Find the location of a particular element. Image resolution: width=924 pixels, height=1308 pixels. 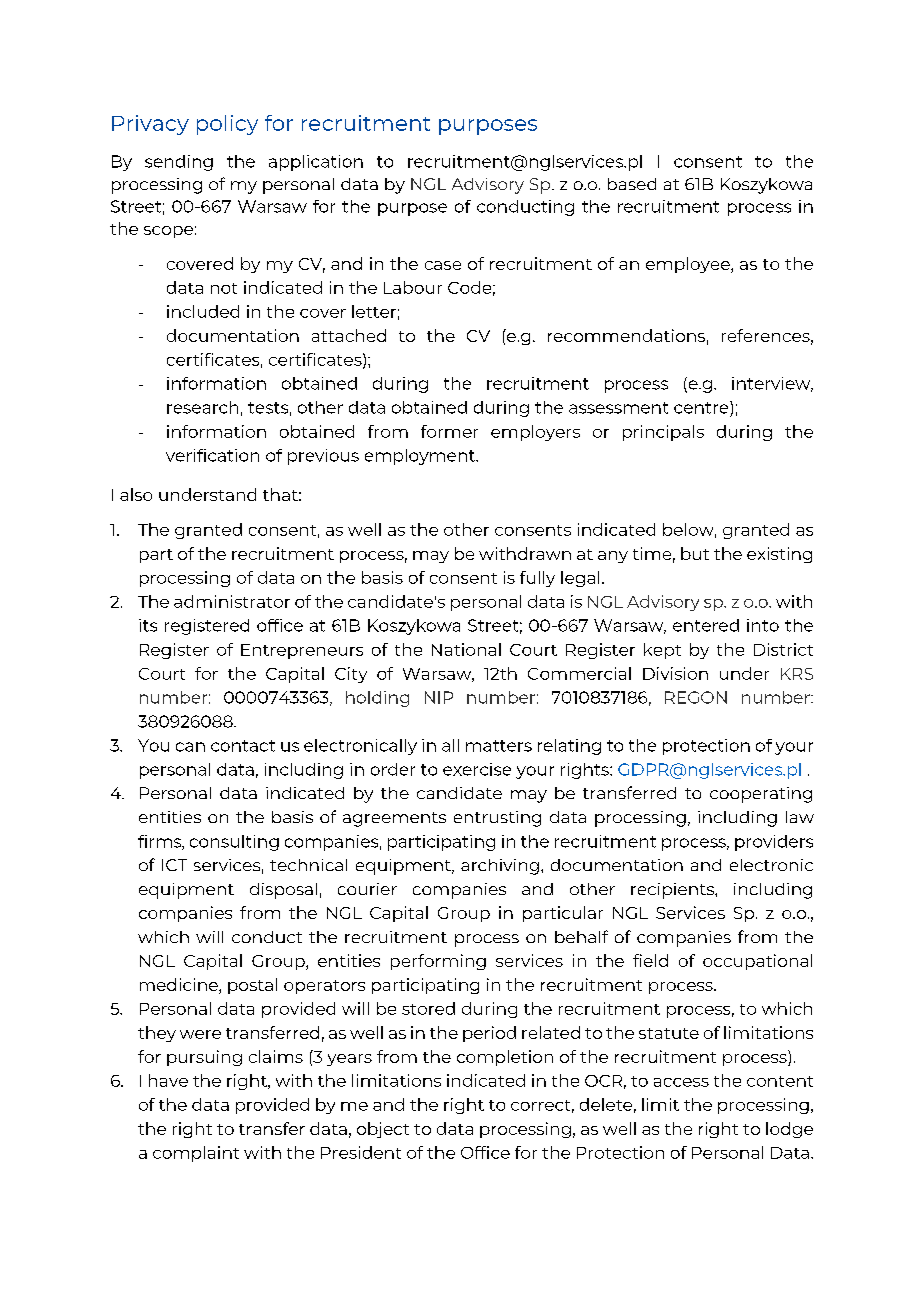

entrusting is located at coordinates (497, 819).
